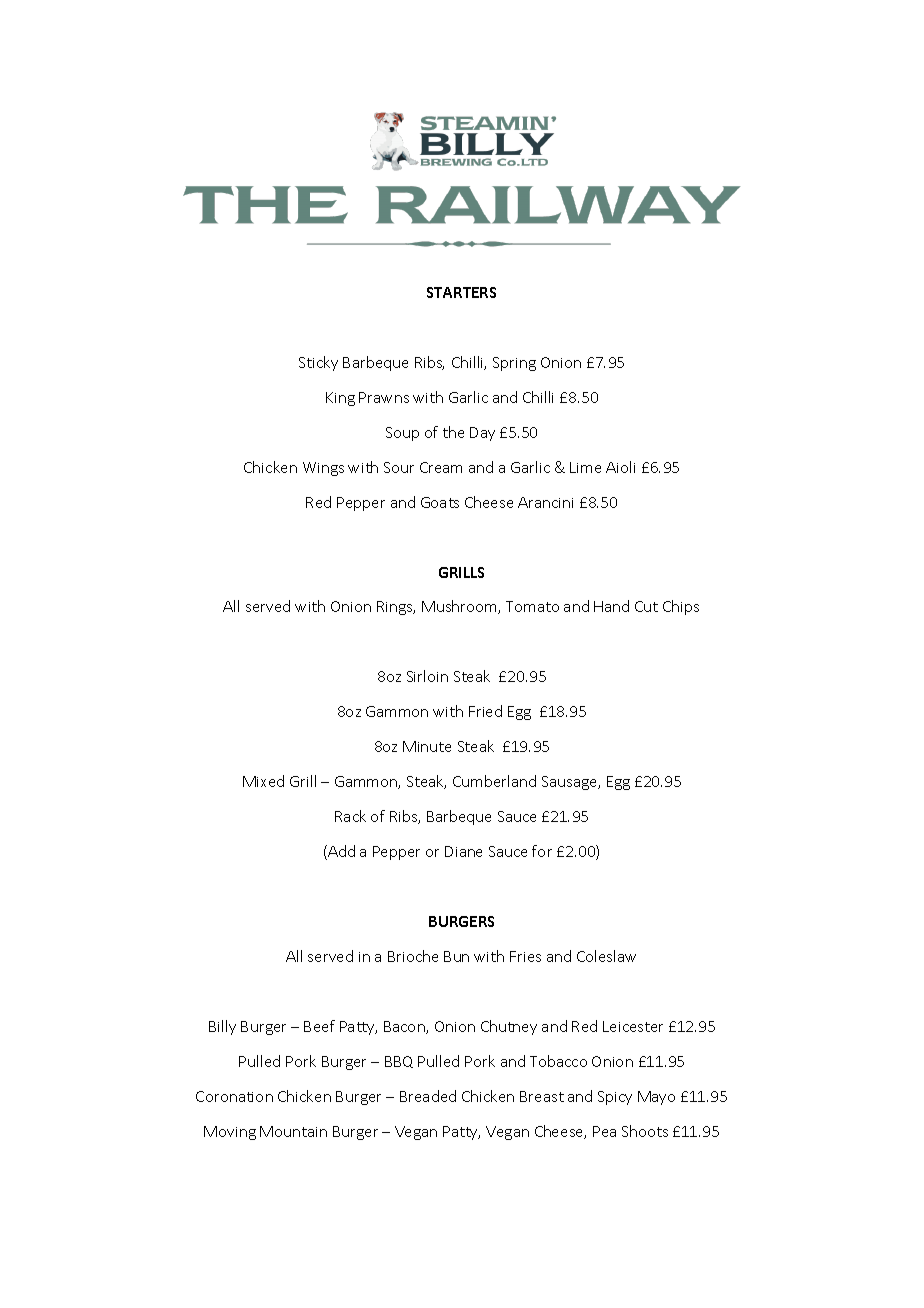  I want to click on Goats, so click(440, 502).
